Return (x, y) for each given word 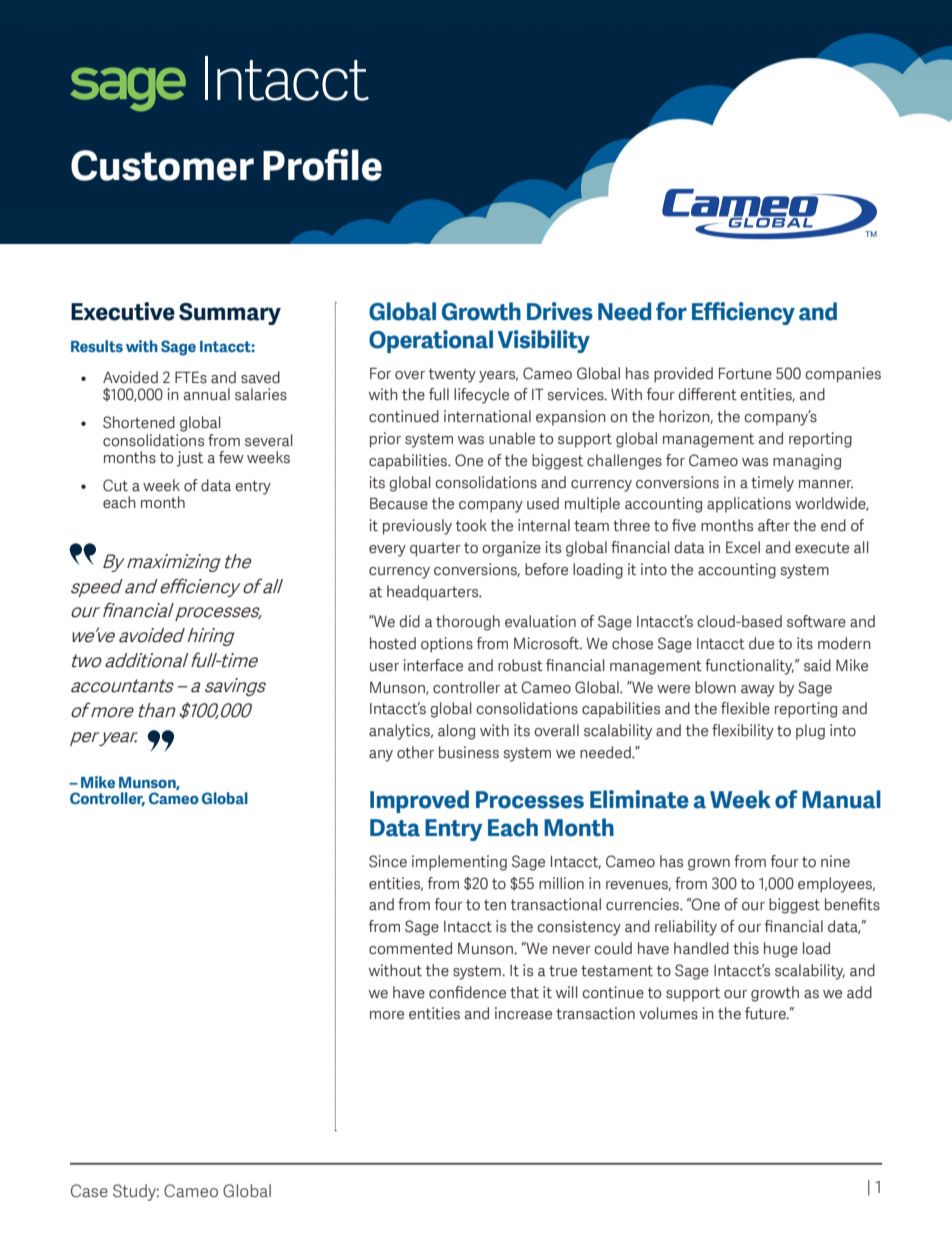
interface (433, 665)
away (758, 691)
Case (89, 1191)
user (384, 667)
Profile (322, 165)
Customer (162, 165)
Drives (560, 311)
